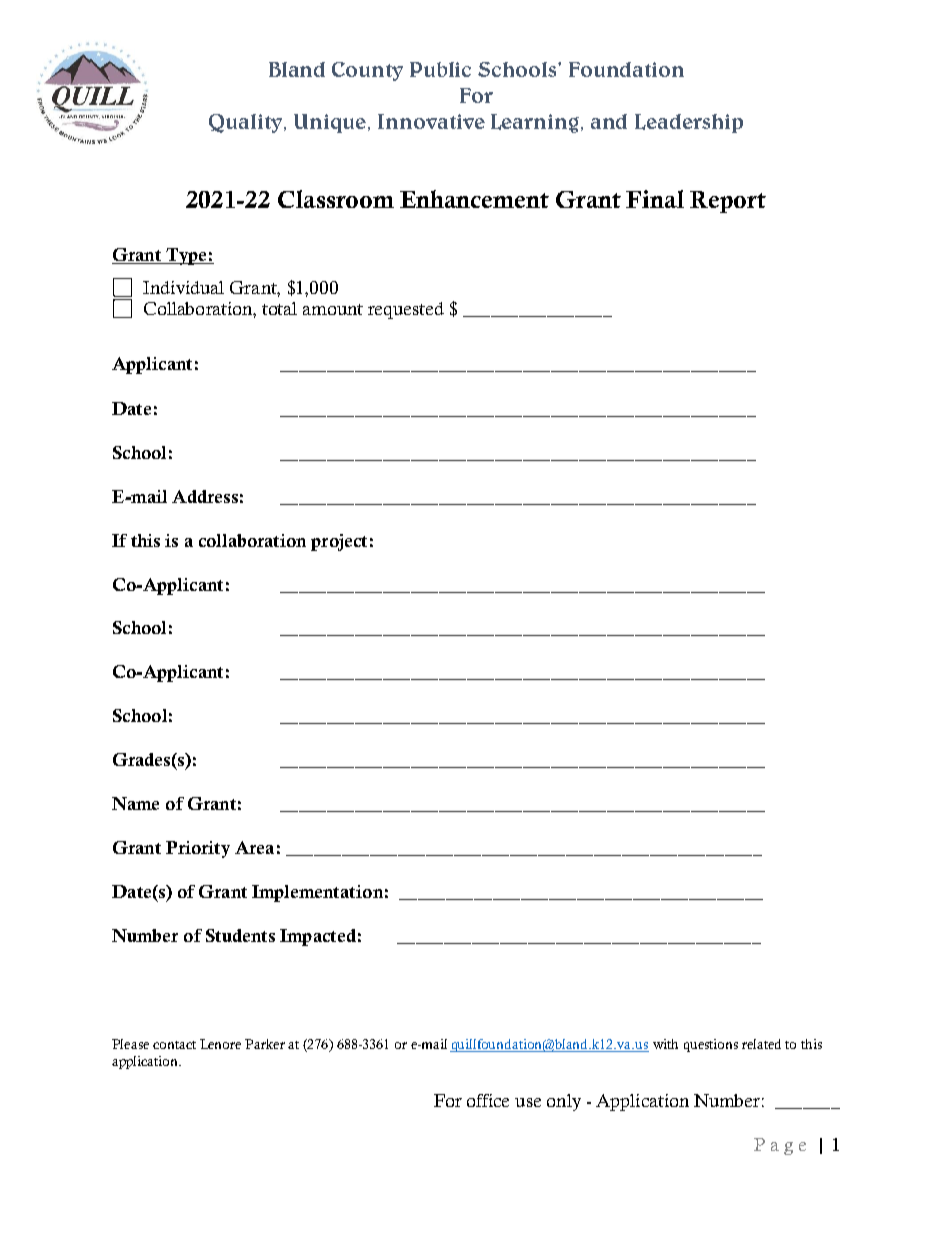 This document has height=1233, width=952. I want to click on Quality, so click(247, 123).
